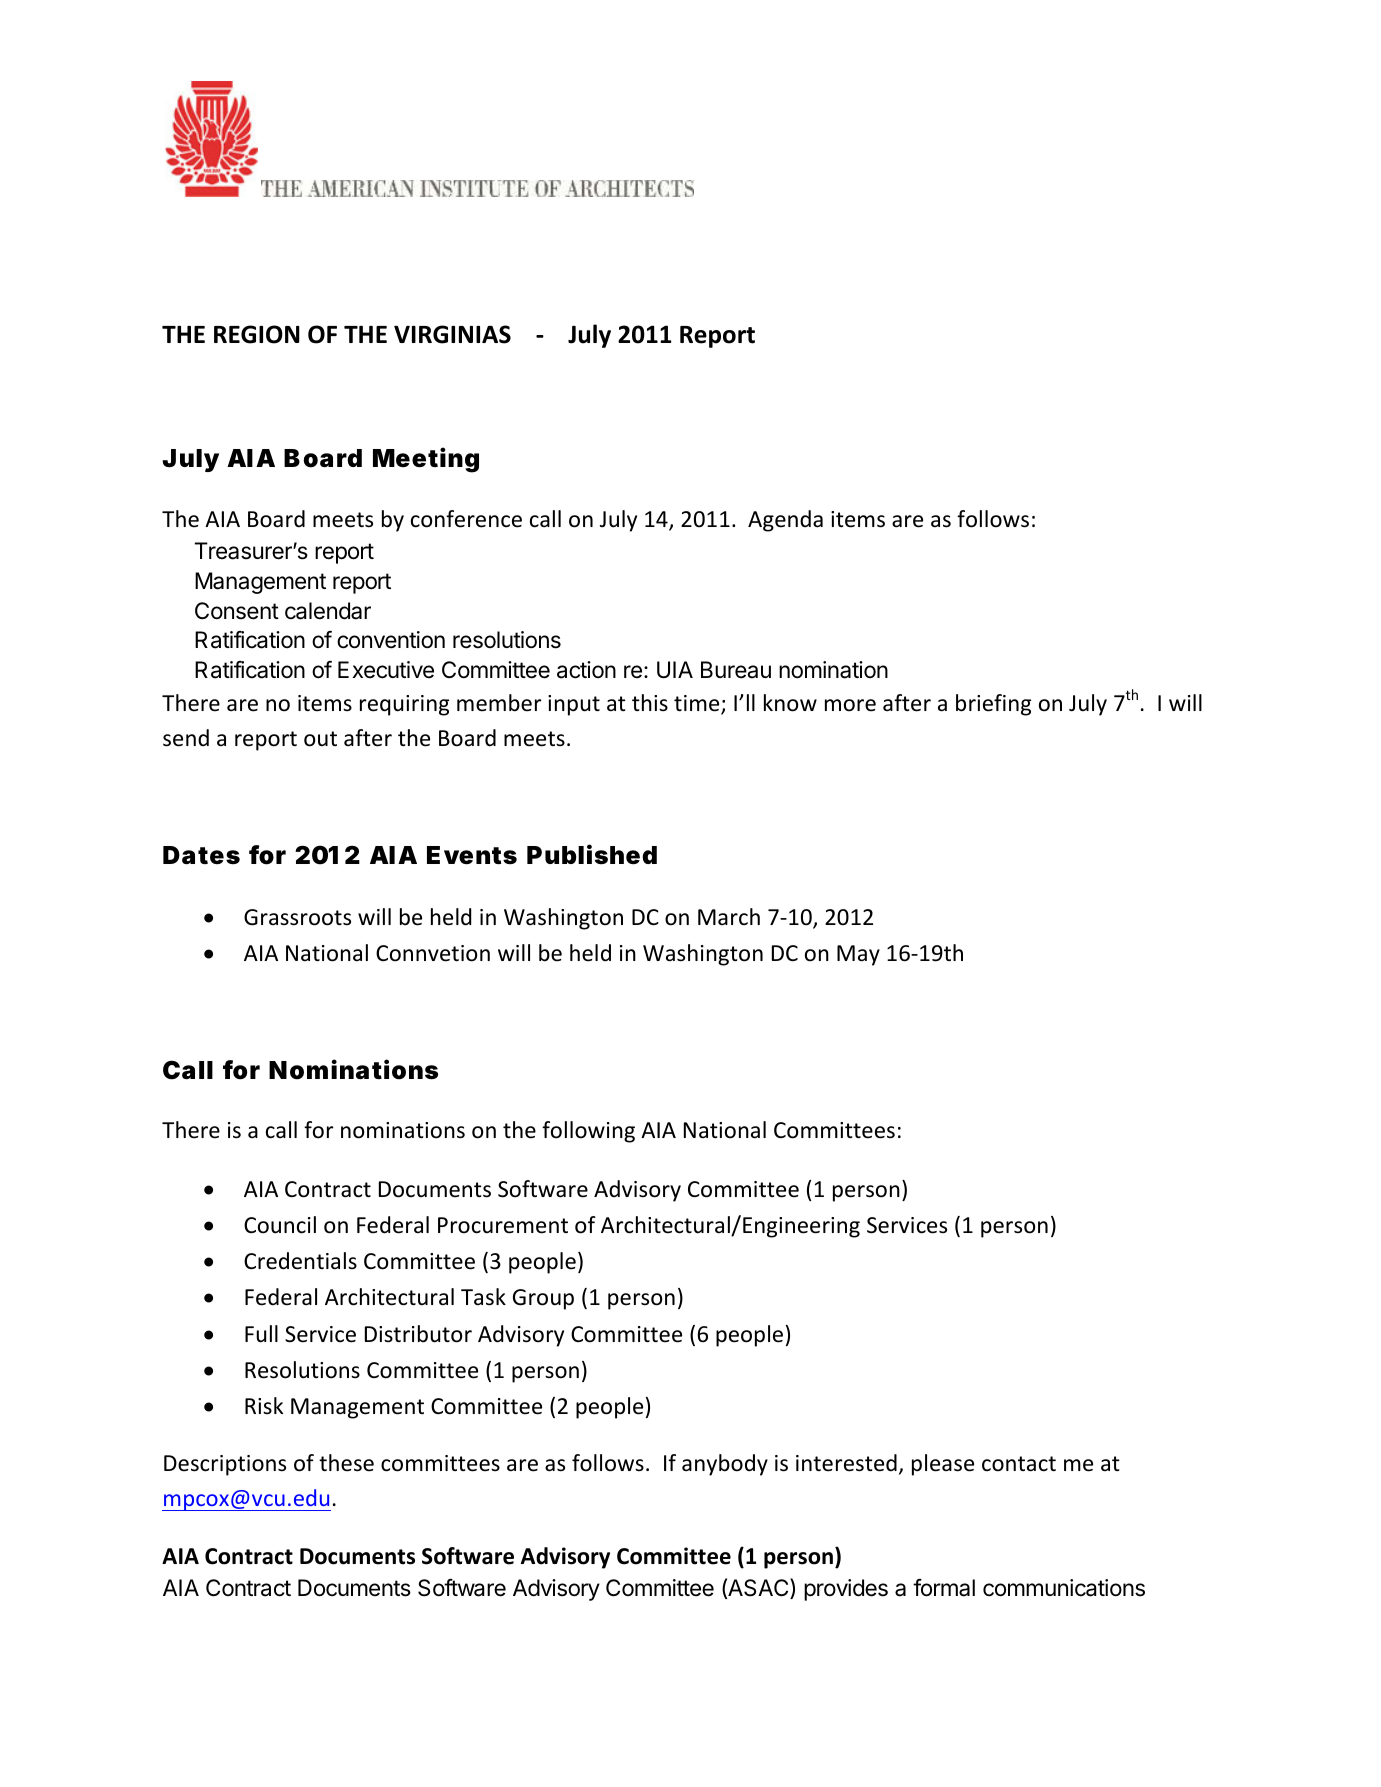  What do you see at coordinates (346, 1463) in the document?
I see `these` at bounding box center [346, 1463].
